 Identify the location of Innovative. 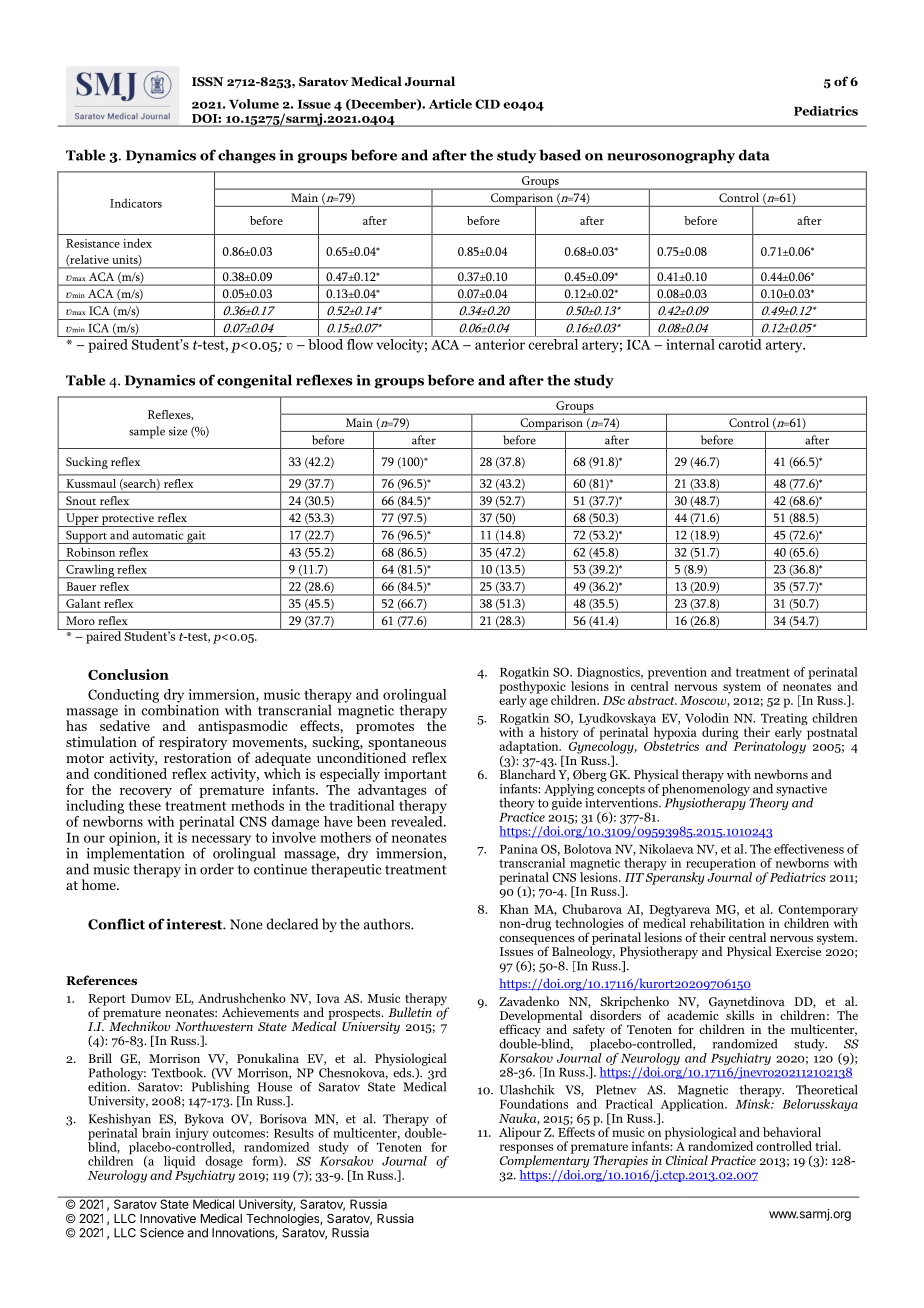
(168, 1218).
